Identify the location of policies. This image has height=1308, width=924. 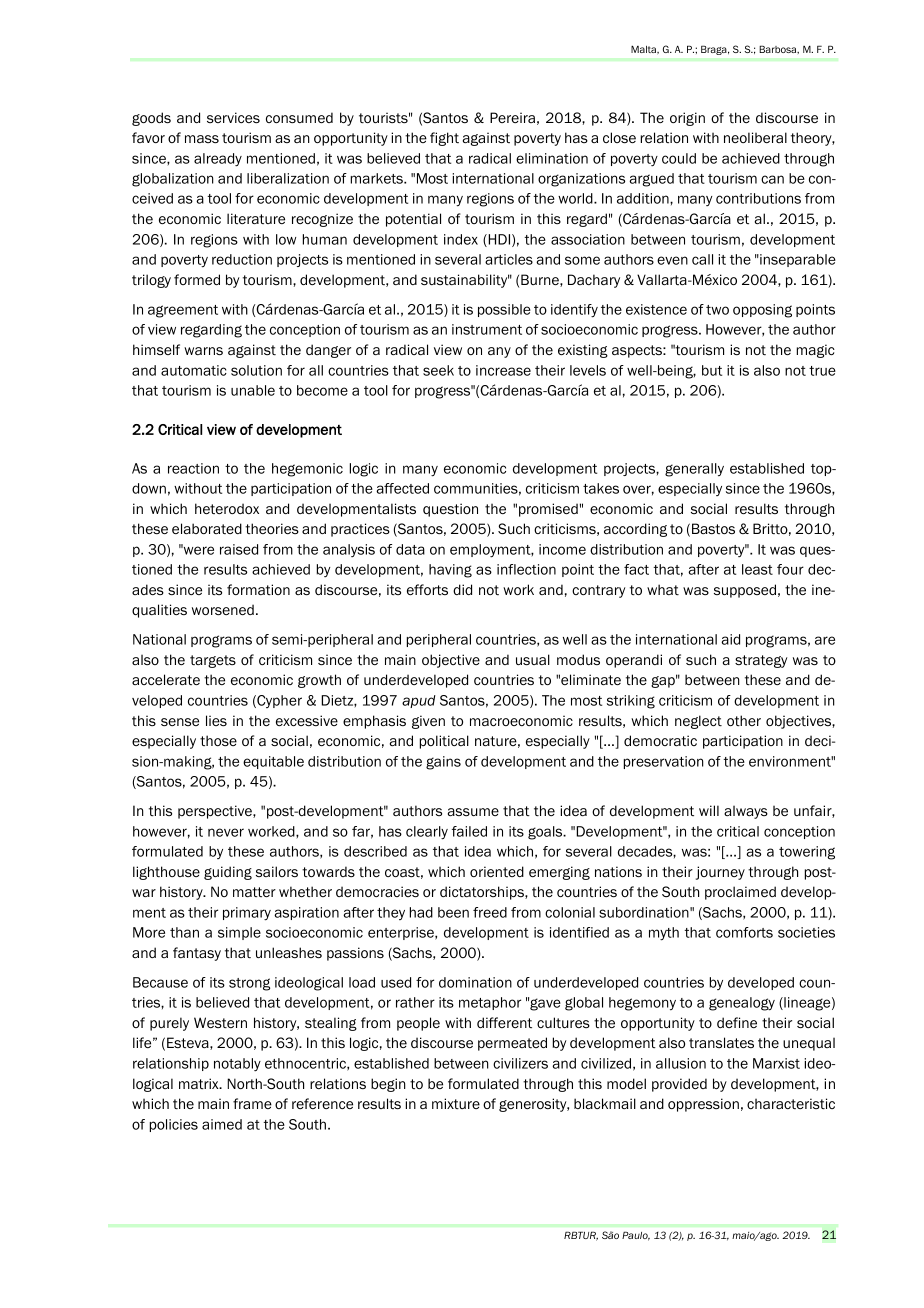
(174, 1125).
